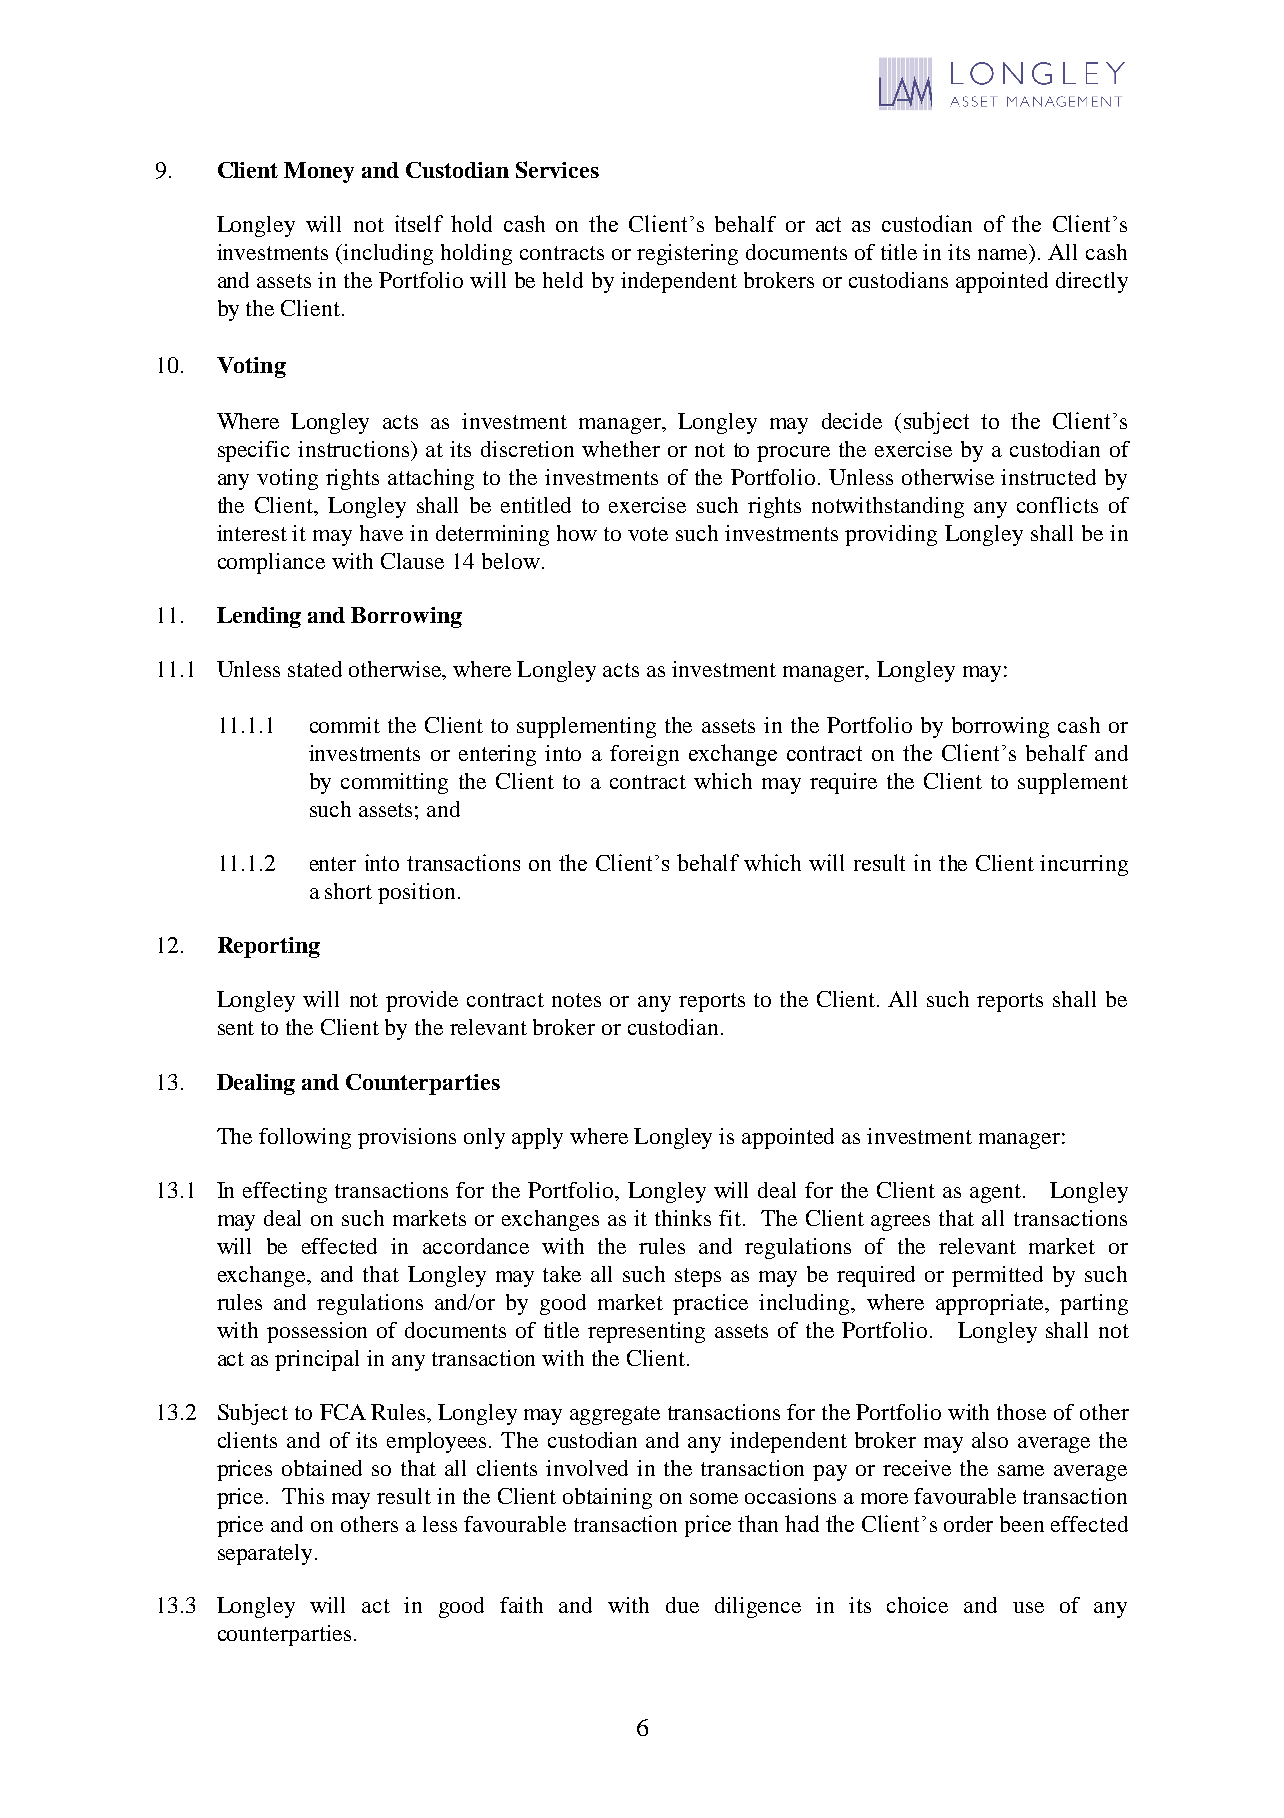 The image size is (1284, 1818). I want to click on short, so click(348, 891).
